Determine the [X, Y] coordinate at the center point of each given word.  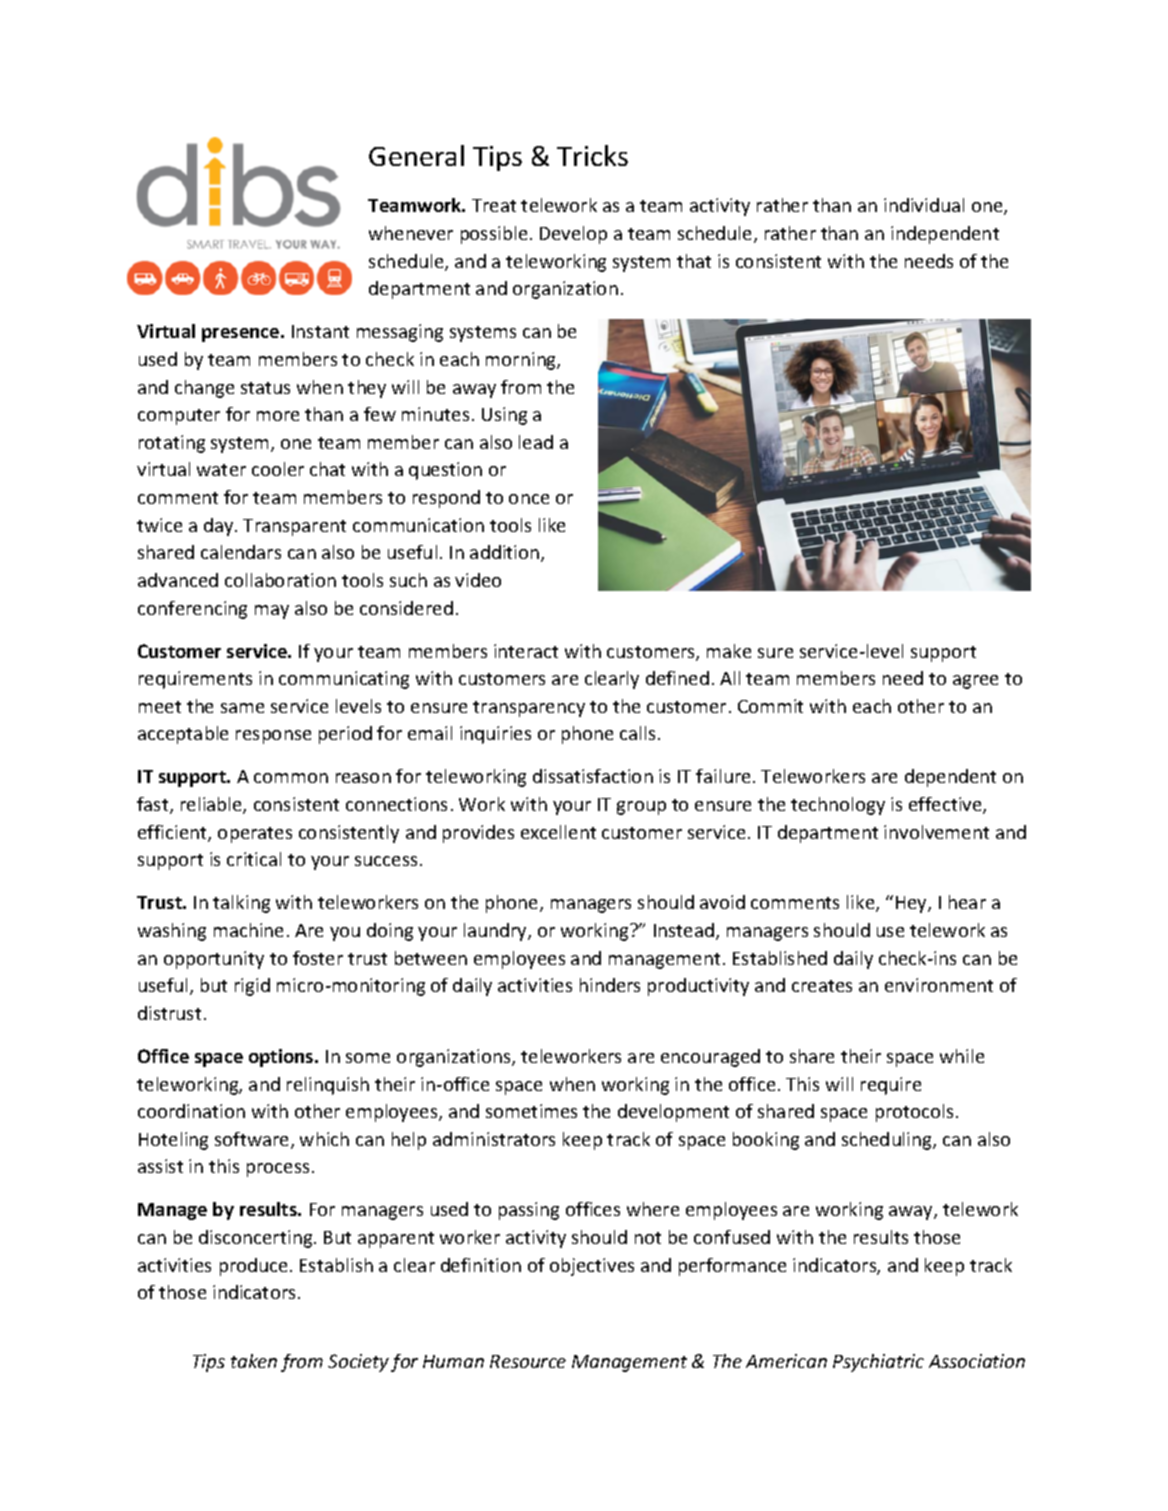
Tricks [592, 155]
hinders [610, 985]
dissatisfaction [593, 776]
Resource [528, 1361]
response [273, 737]
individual [924, 205]
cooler [278, 469]
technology [838, 806]
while [962, 1056]
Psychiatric [878, 1363]
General [416, 155]
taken [254, 1361]
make [729, 651]
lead [536, 442]
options [282, 1058]
